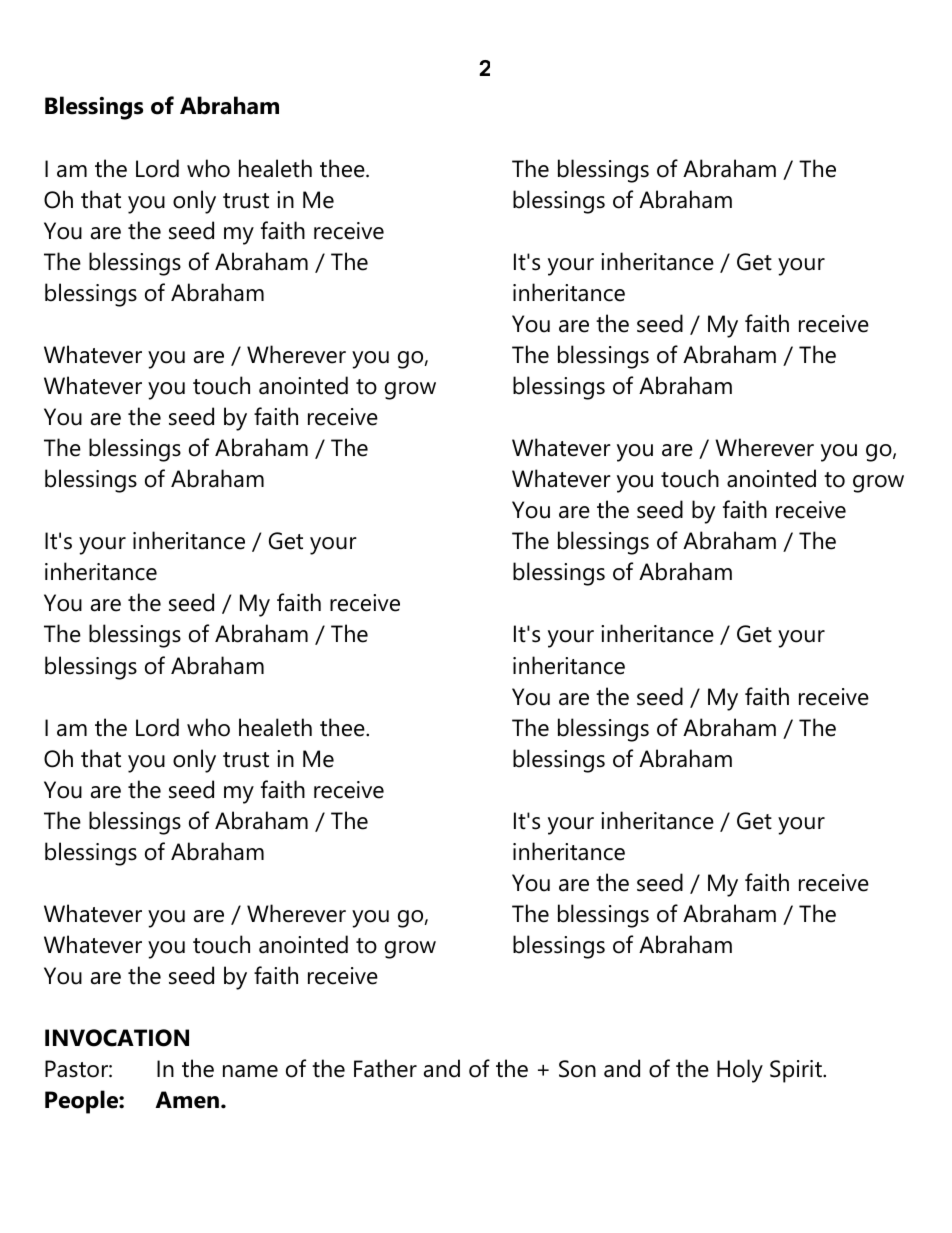  What do you see at coordinates (740, 1071) in the screenshot?
I see `Holy` at bounding box center [740, 1071].
